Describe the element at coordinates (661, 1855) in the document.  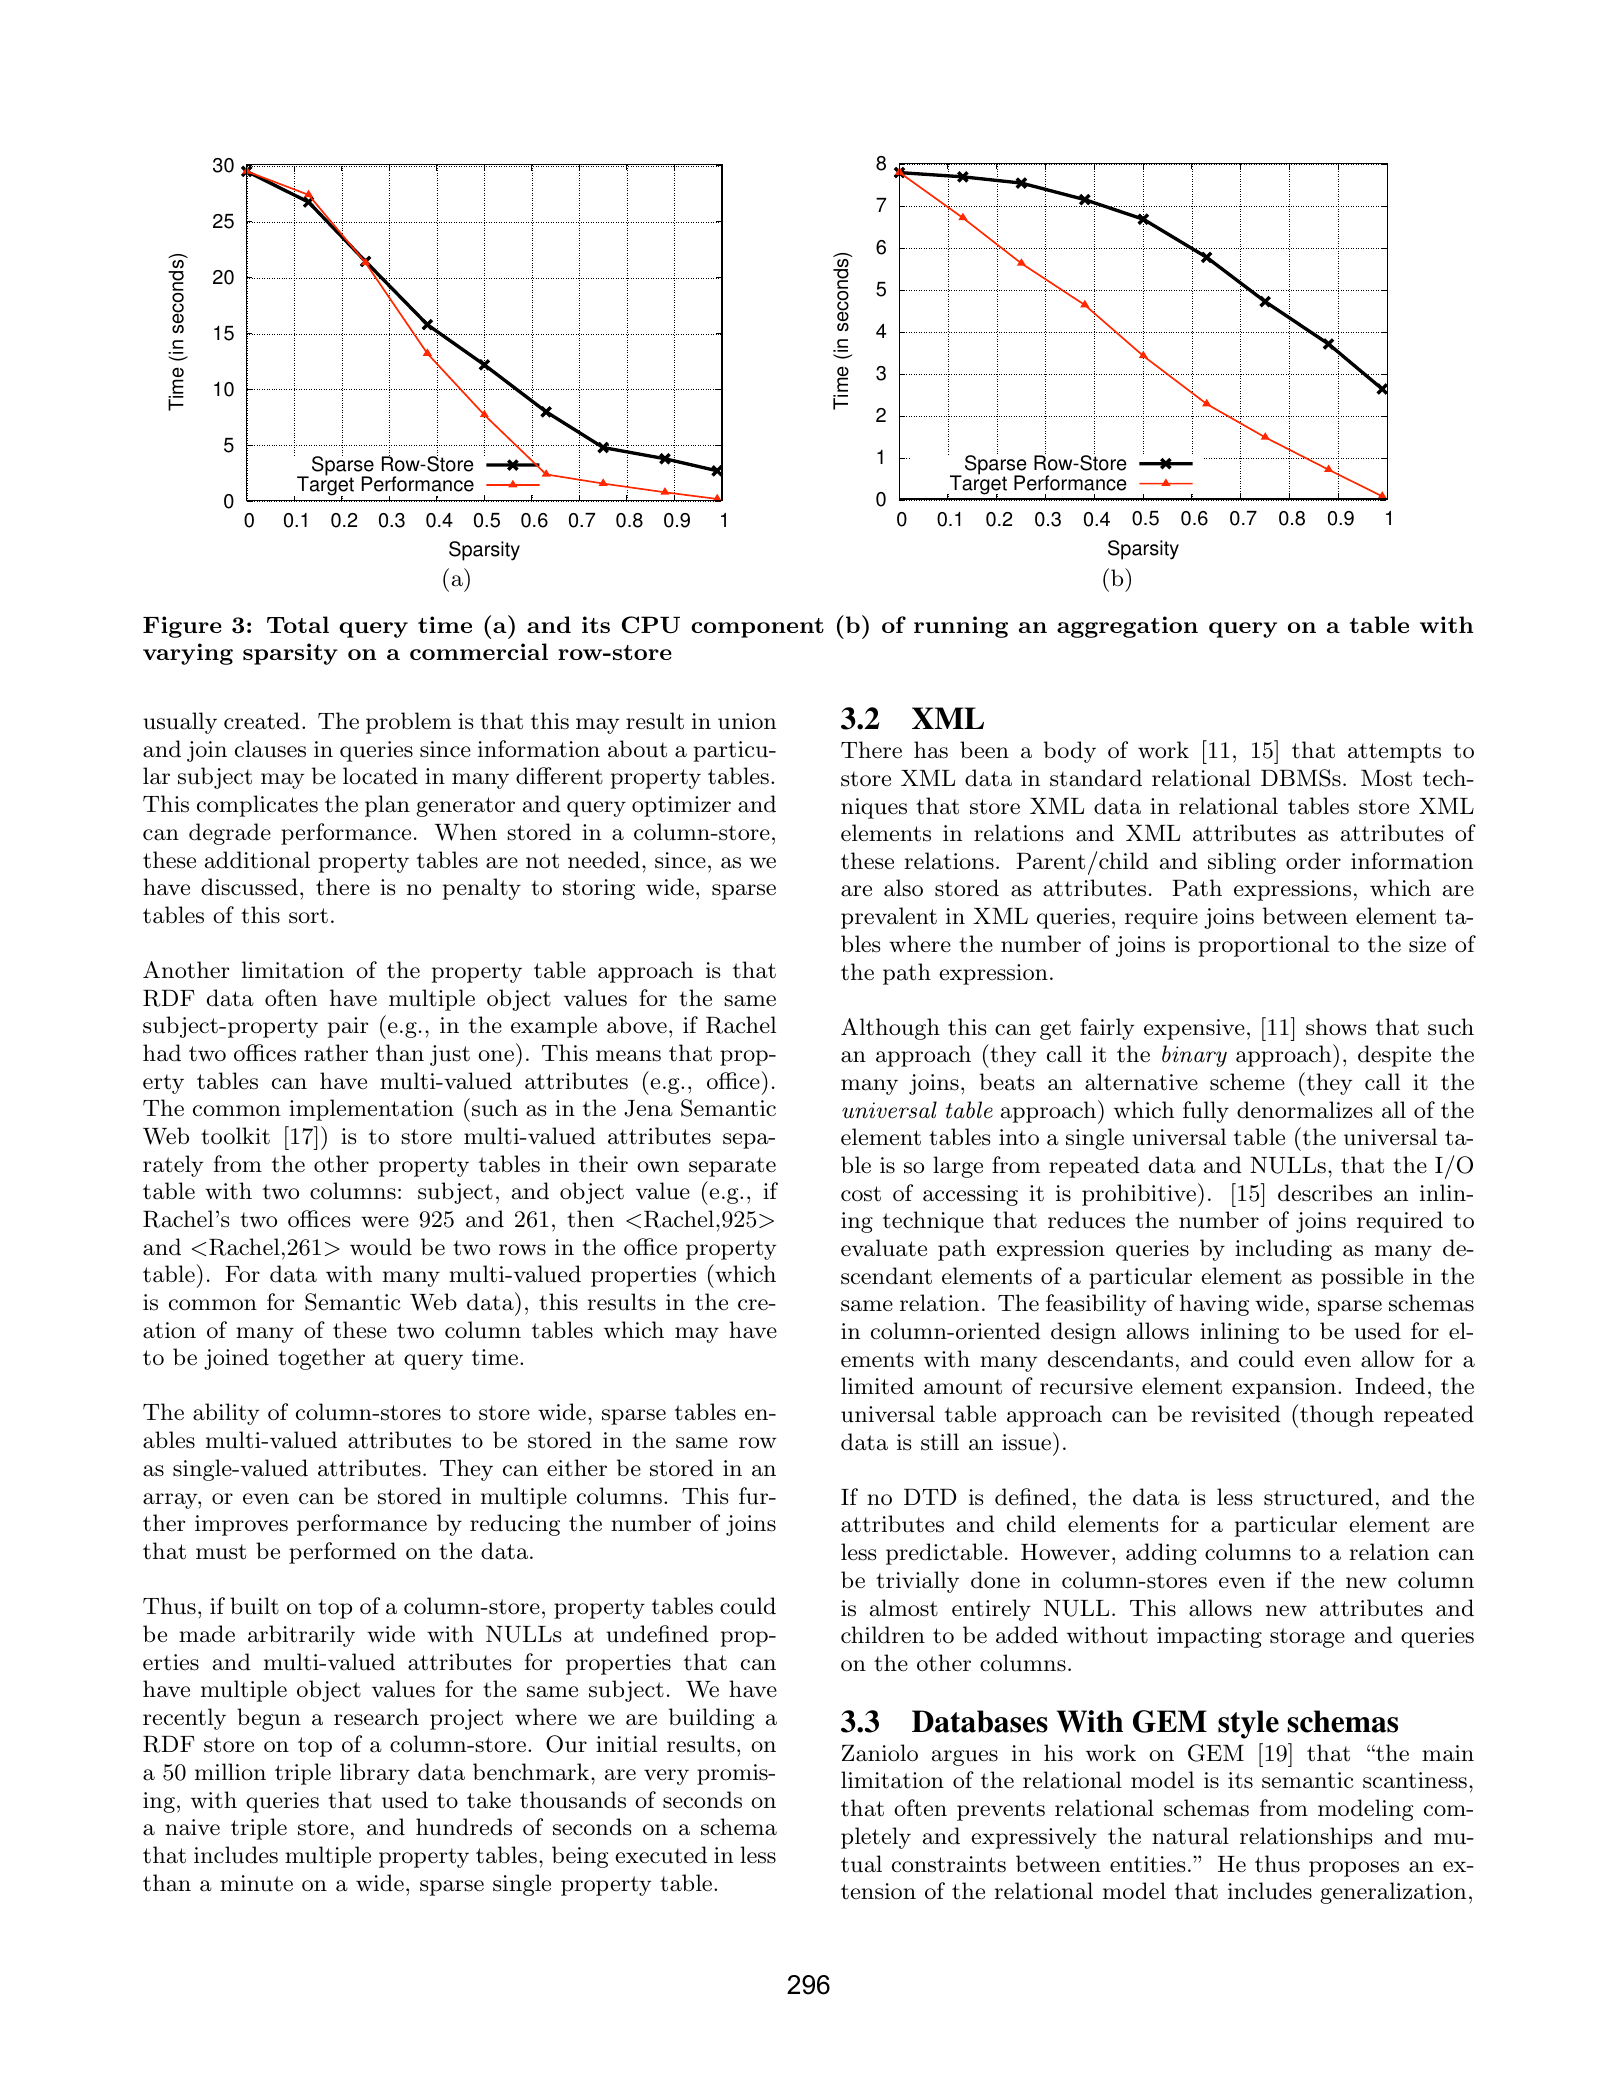
I see `executed` at that location.
